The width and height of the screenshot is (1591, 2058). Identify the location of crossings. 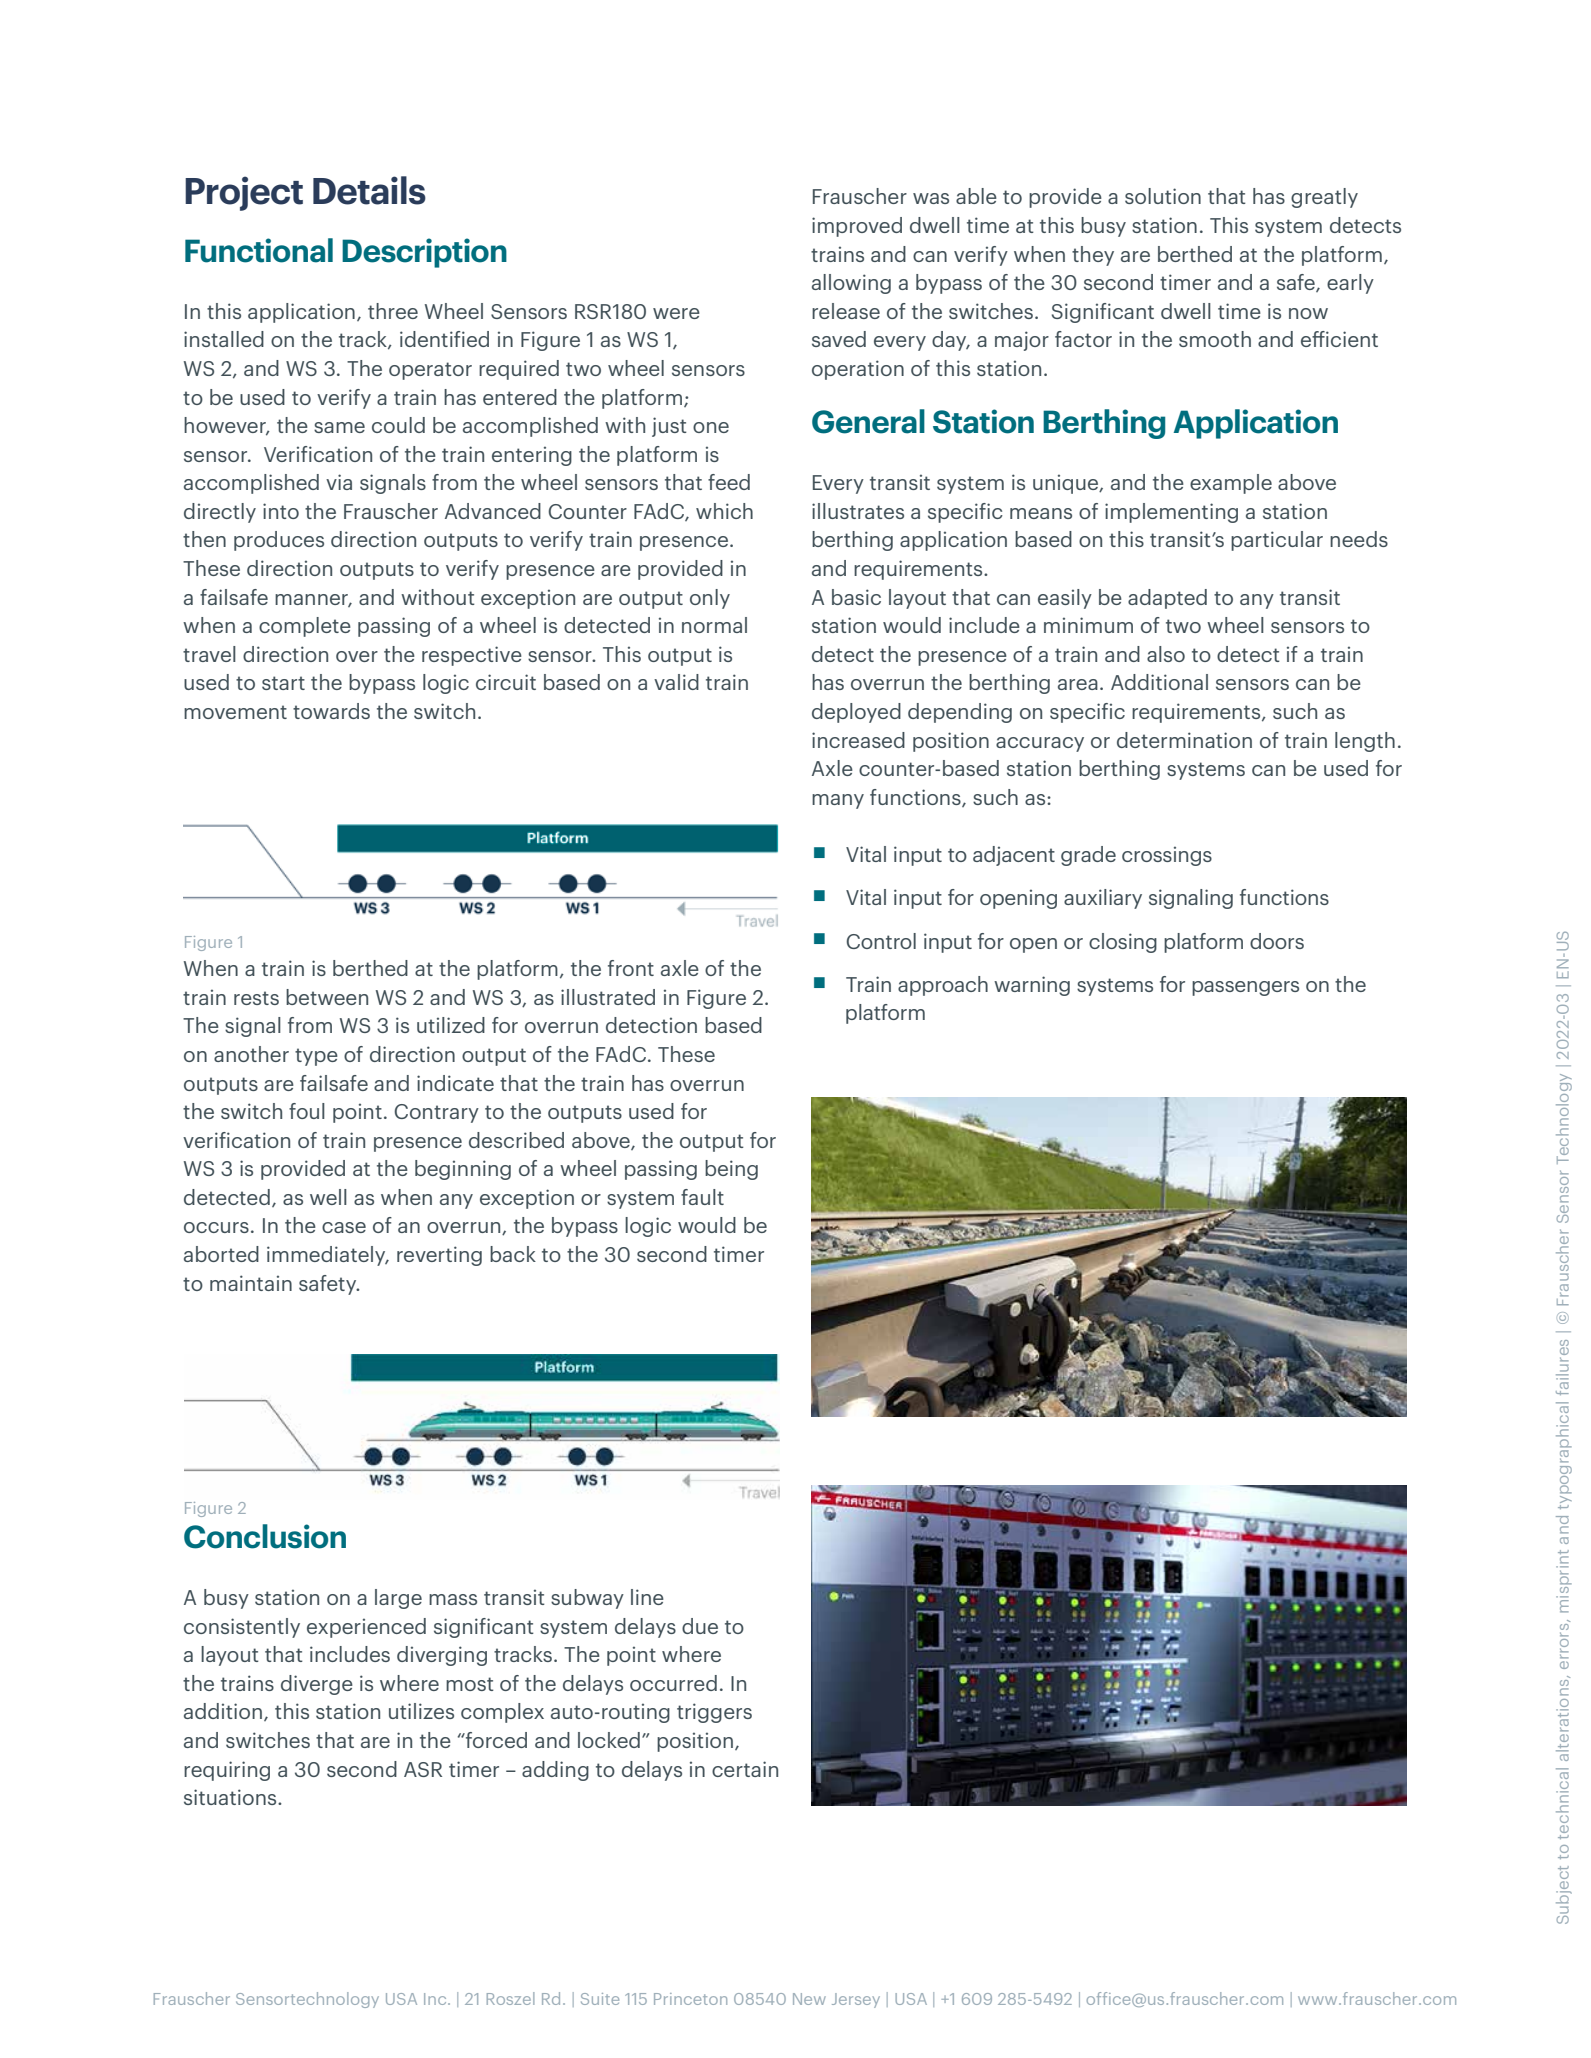
(1167, 856).
